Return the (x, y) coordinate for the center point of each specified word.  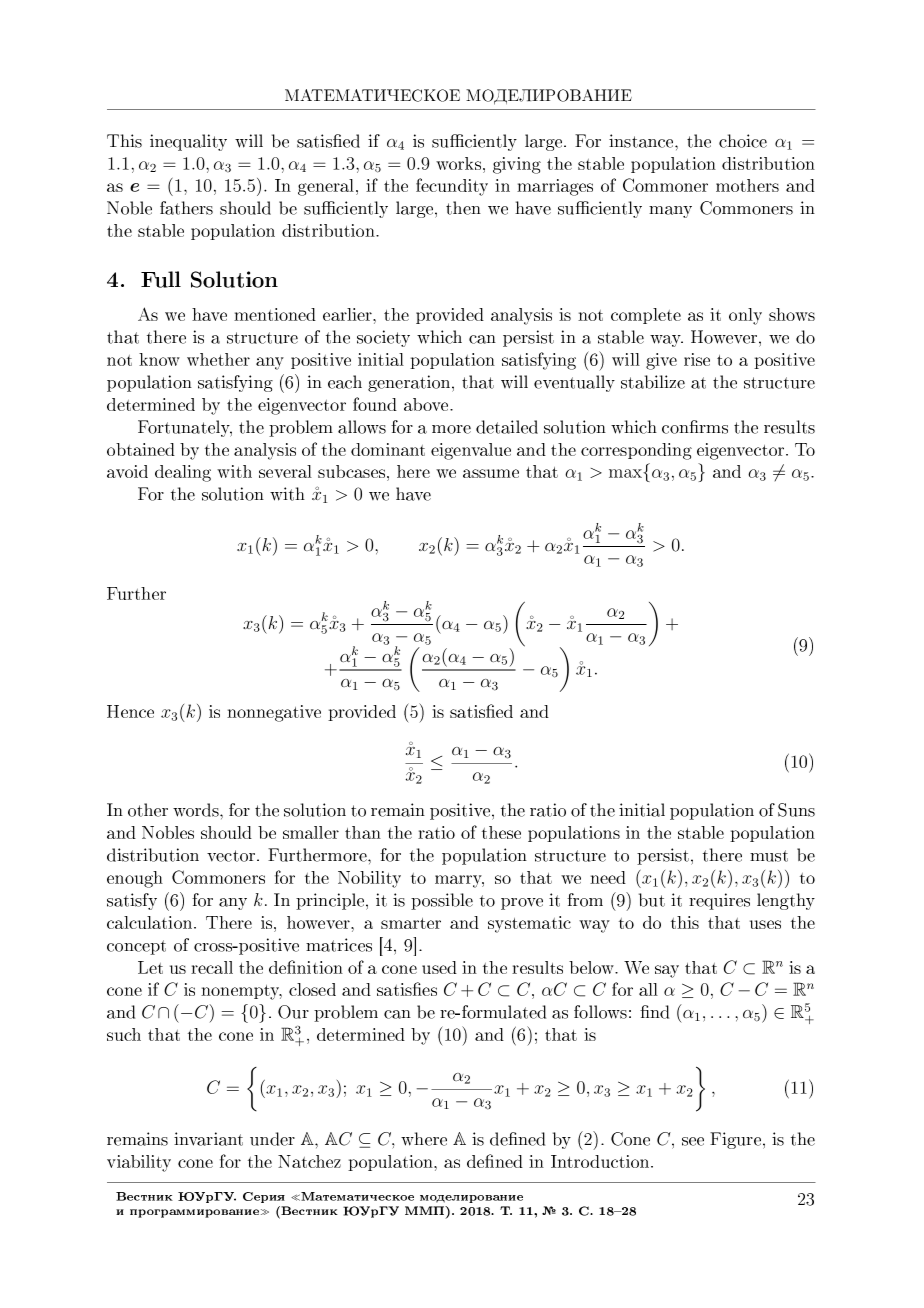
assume (491, 473)
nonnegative (274, 713)
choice (743, 141)
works (458, 163)
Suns (796, 810)
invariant (208, 1139)
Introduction (601, 1161)
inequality (188, 142)
